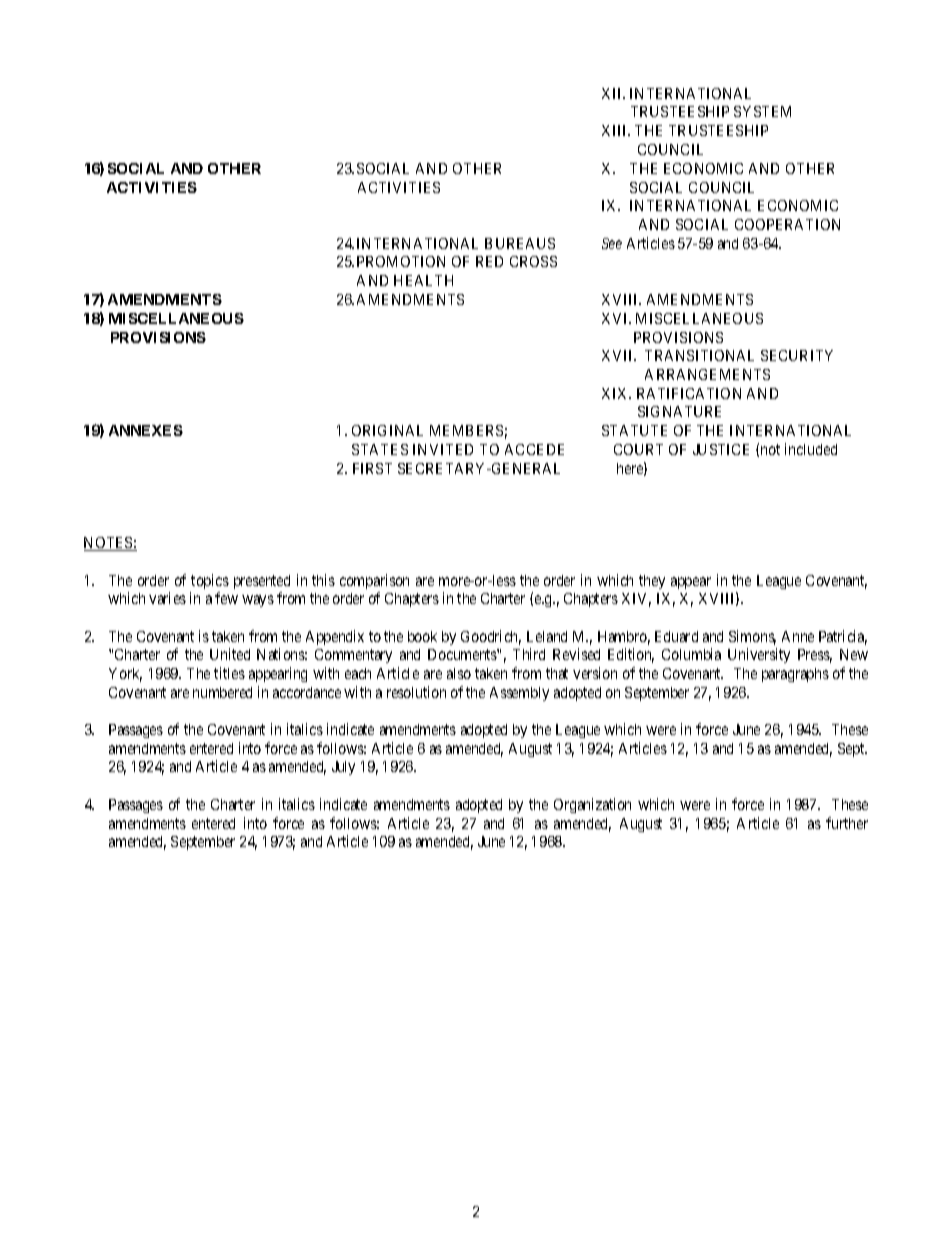 The image size is (952, 1233). What do you see at coordinates (534, 449) in the image?
I see `ACCEDE` at bounding box center [534, 449].
